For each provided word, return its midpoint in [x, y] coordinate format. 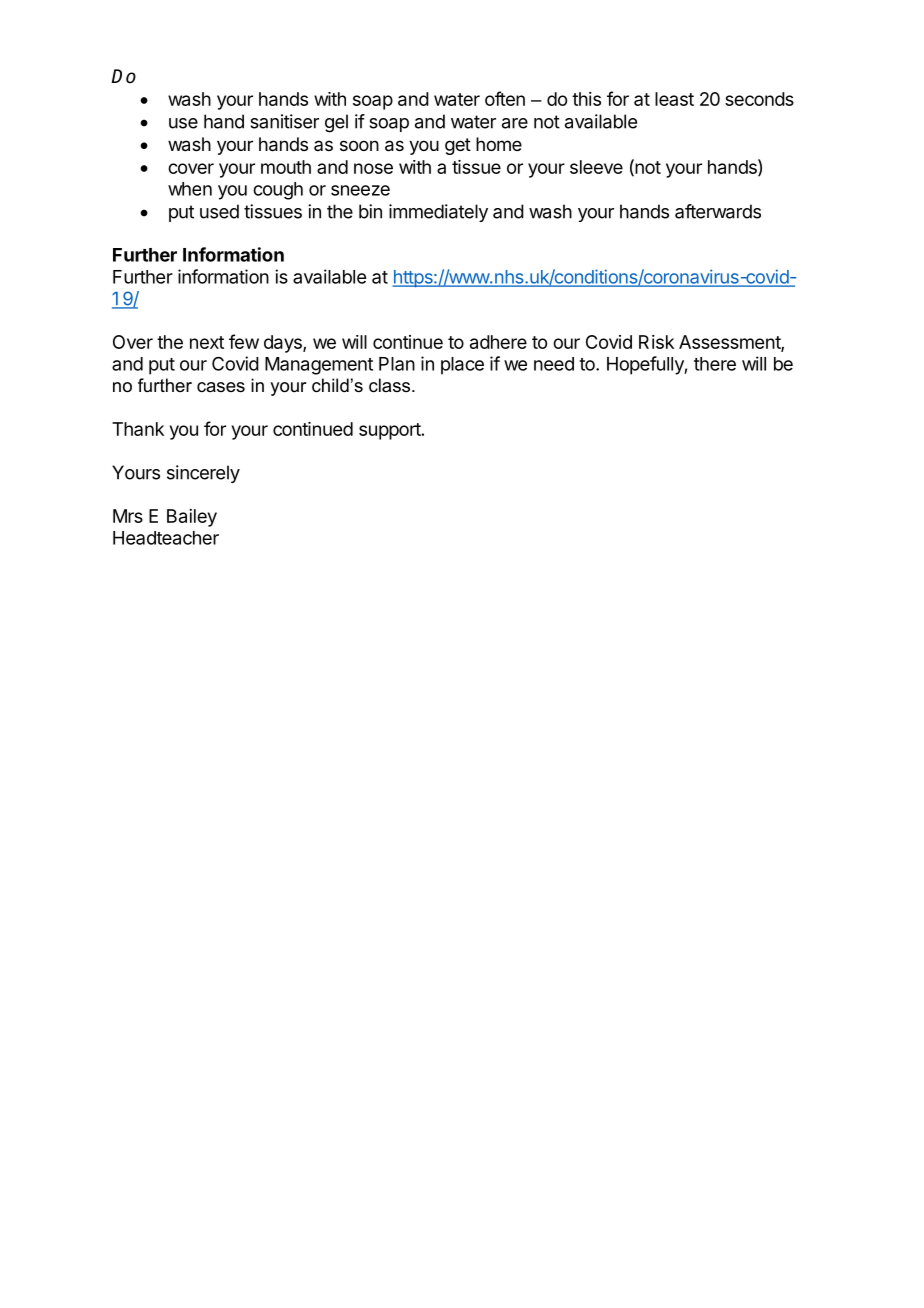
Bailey [192, 518]
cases [221, 387]
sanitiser [284, 121]
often [505, 98]
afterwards [718, 211]
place [462, 366]
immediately [438, 213]
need [554, 364]
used [219, 211]
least [674, 99]
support [390, 431]
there [715, 364]
